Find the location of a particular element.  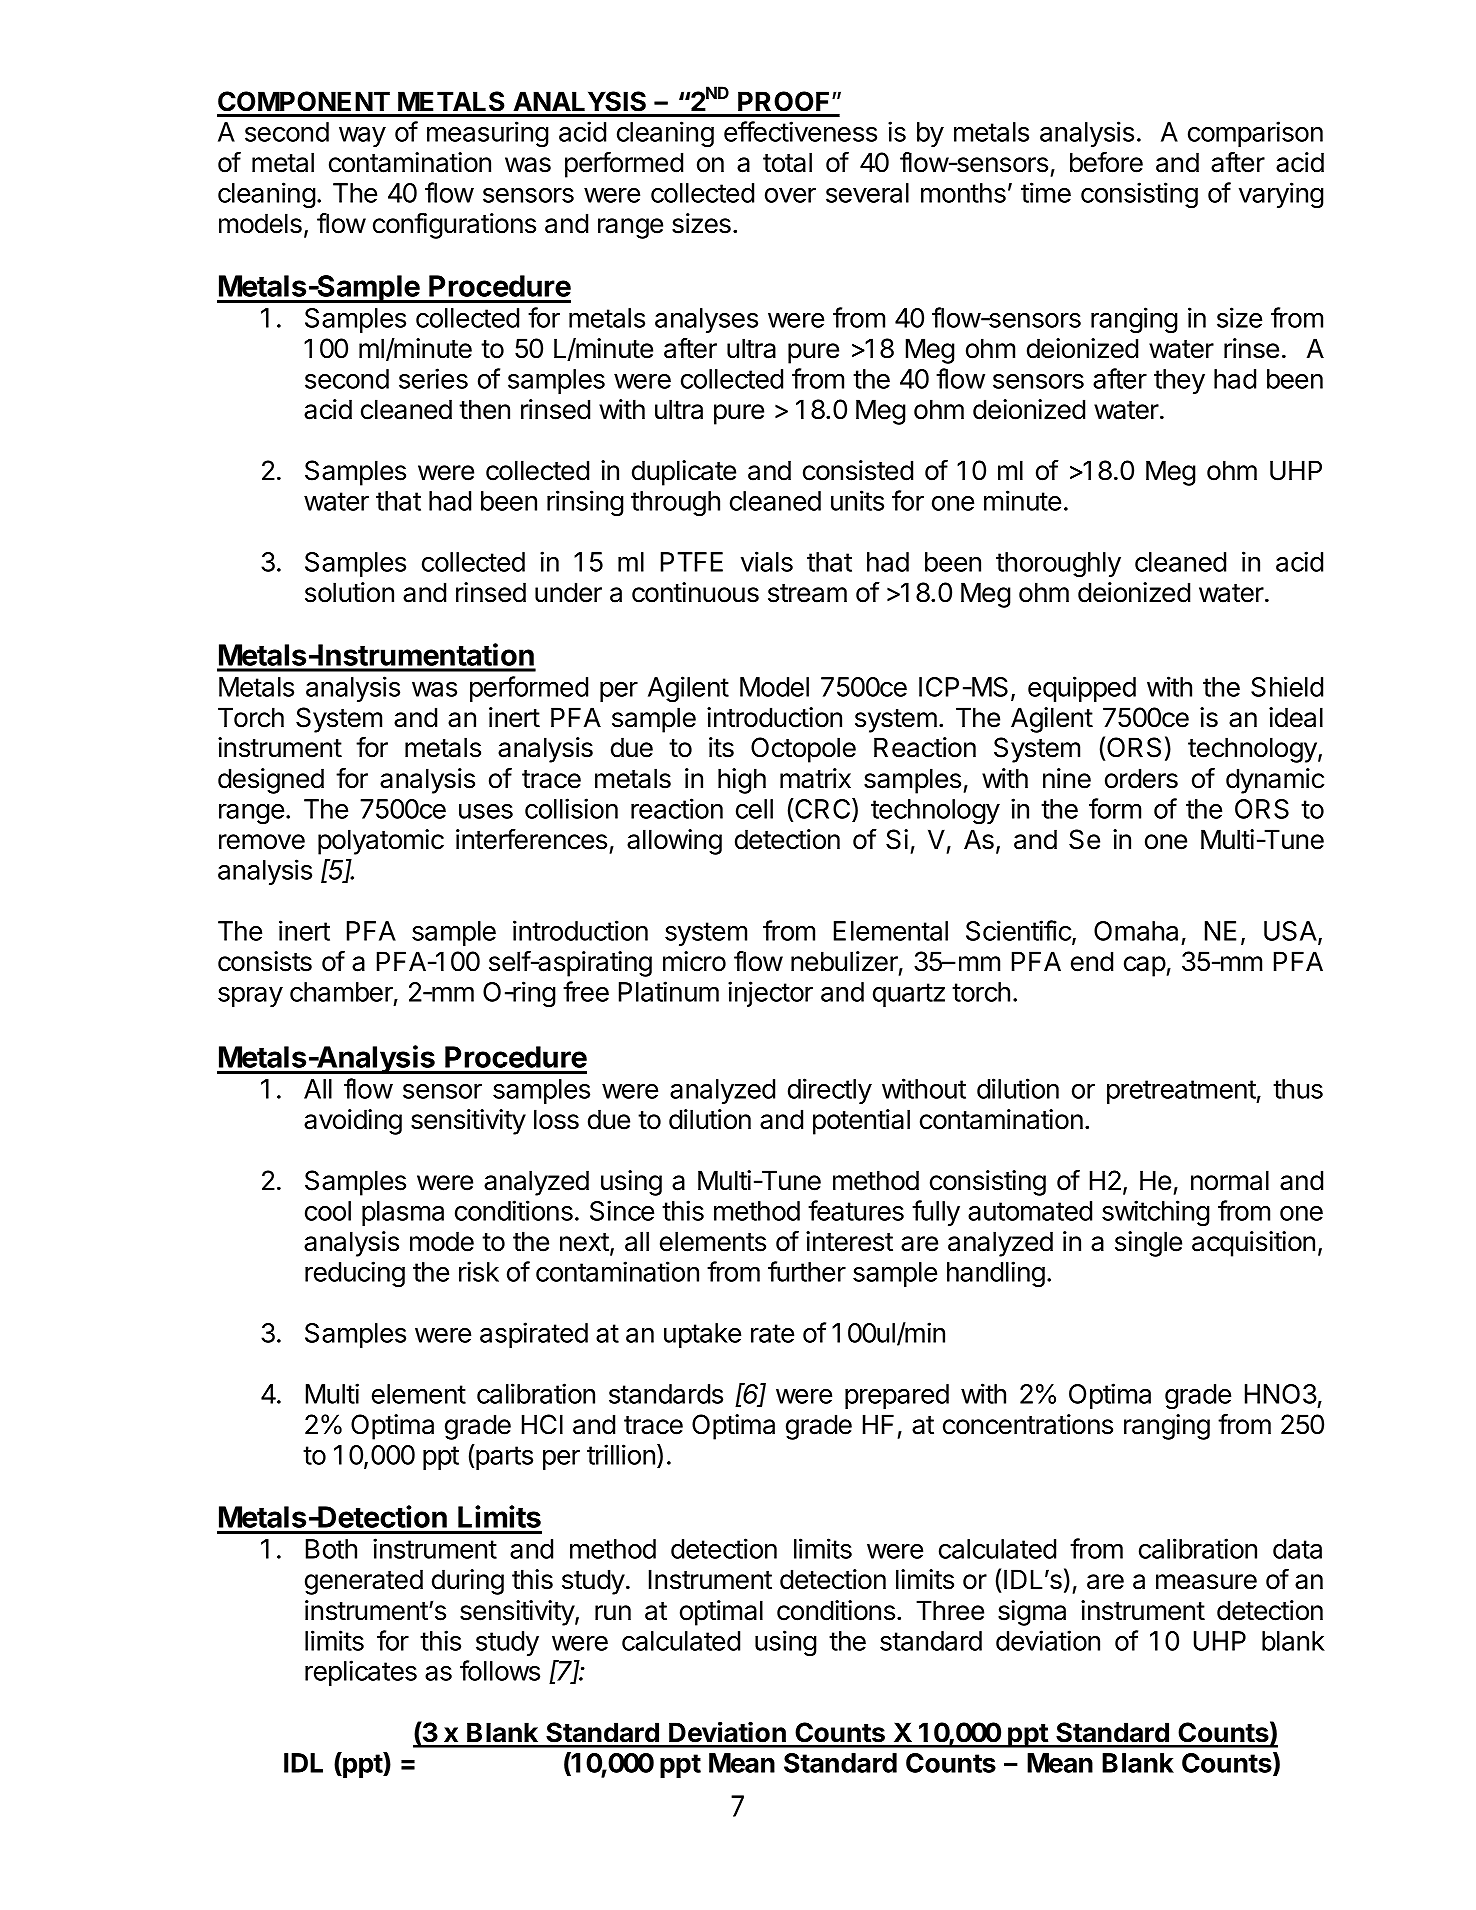

replicates is located at coordinates (361, 1673).
